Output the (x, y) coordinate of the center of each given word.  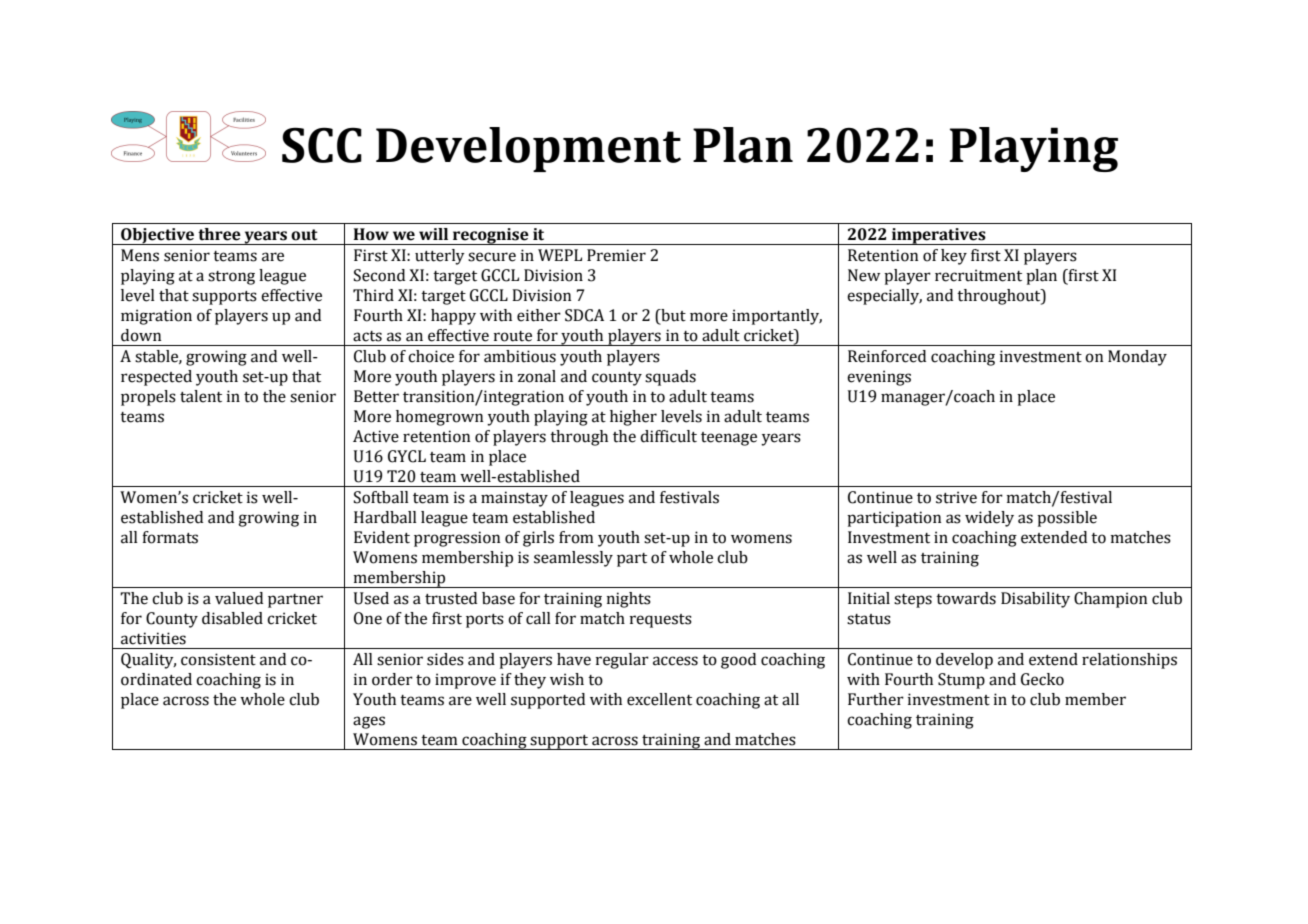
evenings (879, 378)
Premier (616, 255)
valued (239, 598)
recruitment (978, 275)
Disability (1035, 600)
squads (670, 378)
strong (231, 278)
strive (956, 497)
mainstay (514, 499)
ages (369, 722)
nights (629, 600)
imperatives (939, 236)
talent (201, 396)
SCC (322, 145)
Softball (381, 497)
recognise (491, 236)
